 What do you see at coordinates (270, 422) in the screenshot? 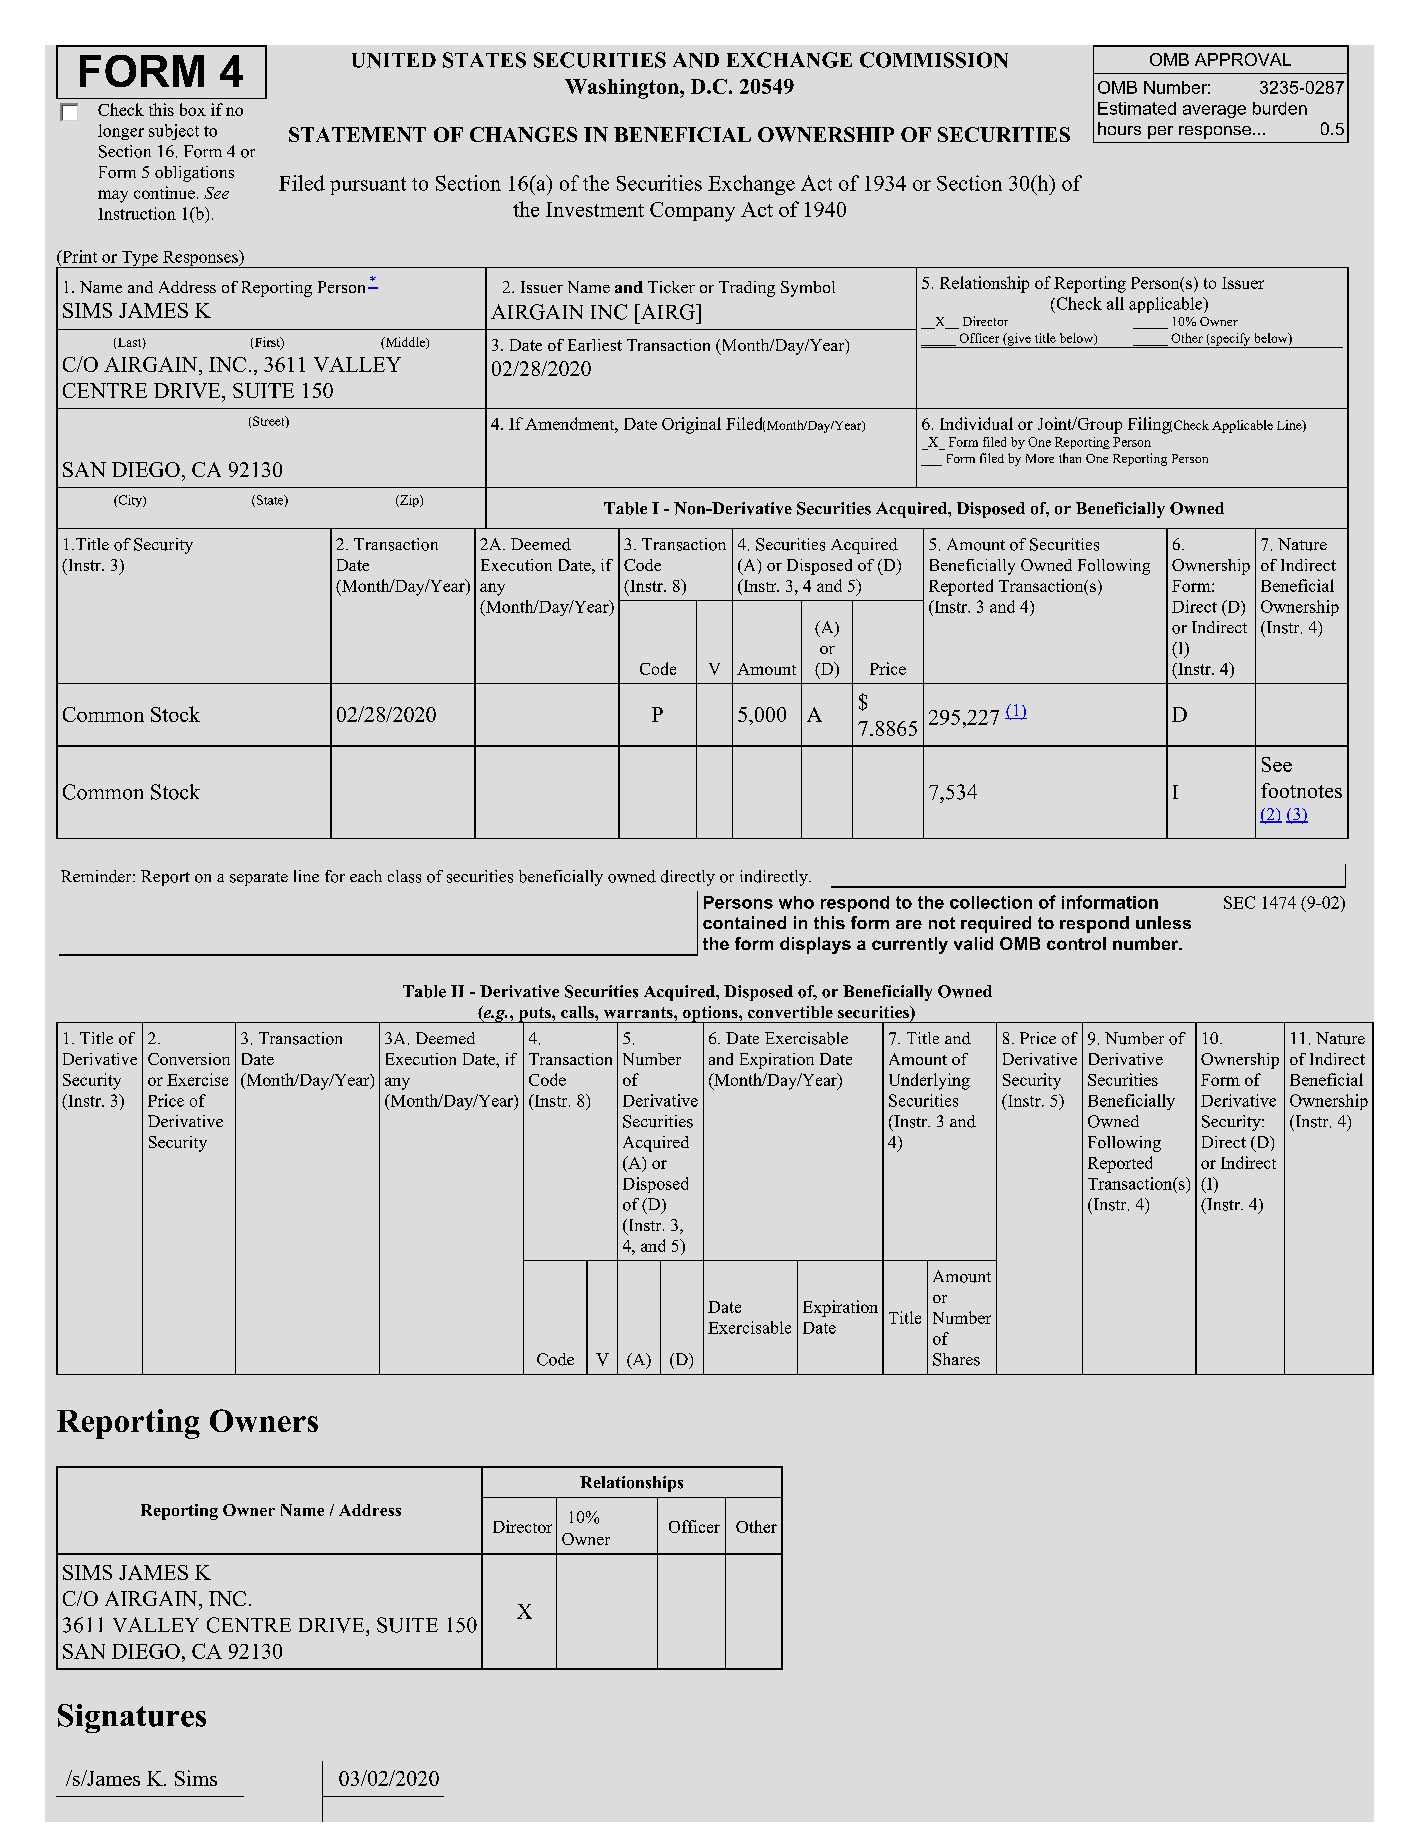
I see `Street` at bounding box center [270, 422].
